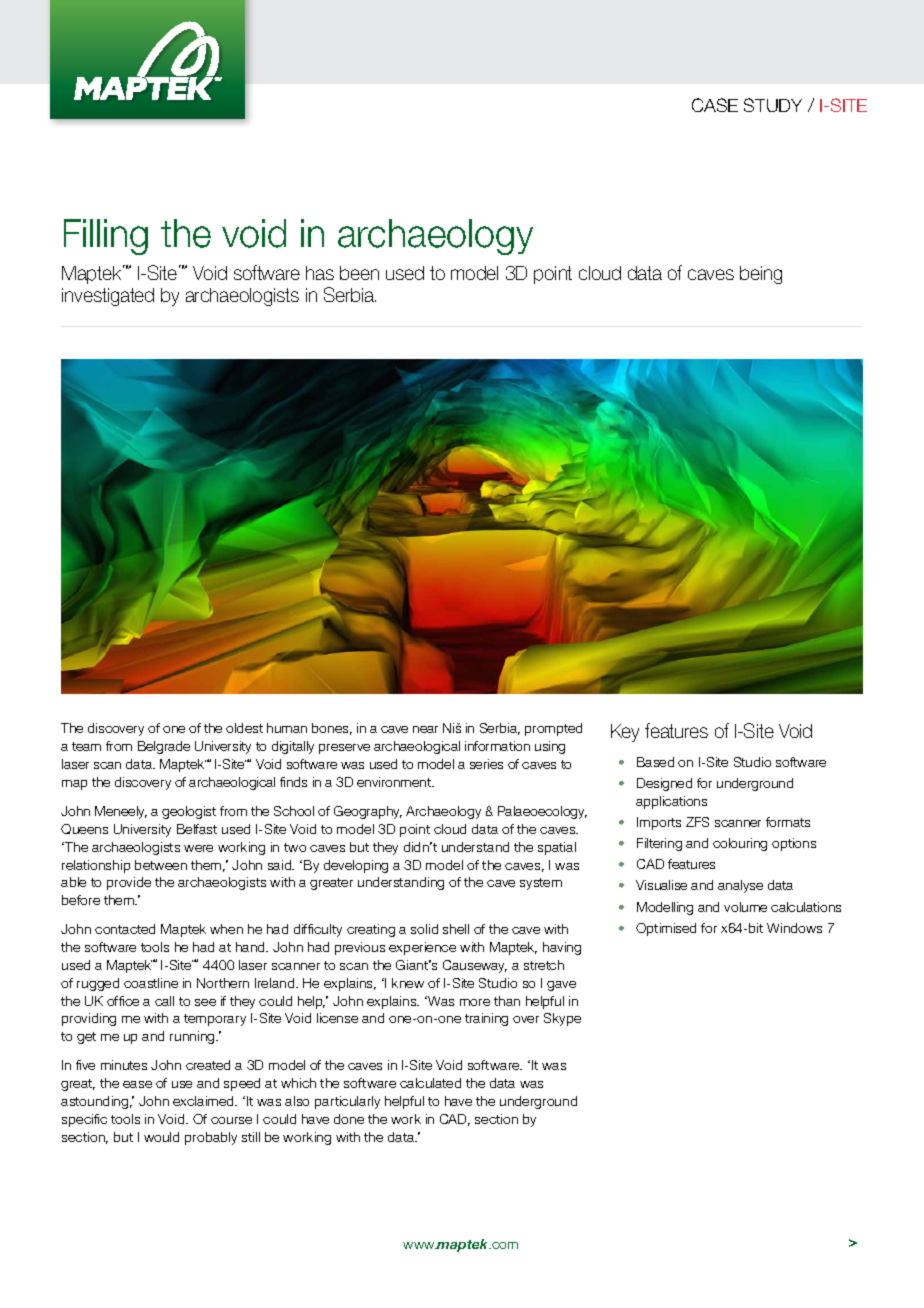 This document has height=1308, width=924. Describe the element at coordinates (395, 782) in the document. I see `environment` at that location.
